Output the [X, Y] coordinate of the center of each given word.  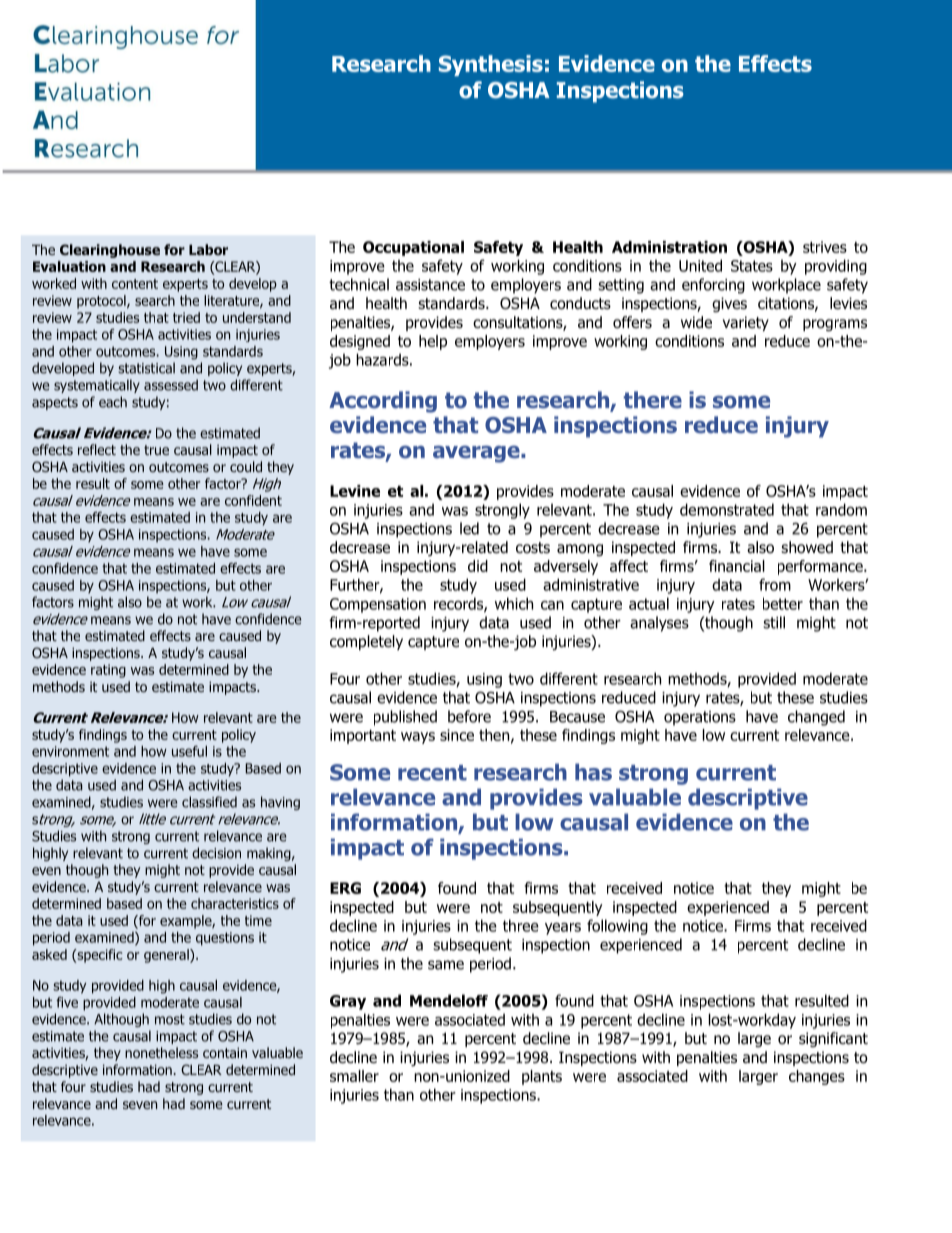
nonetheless [161, 1052]
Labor [208, 249]
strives [825, 247]
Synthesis [491, 65]
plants [542, 1077]
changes [817, 1077]
